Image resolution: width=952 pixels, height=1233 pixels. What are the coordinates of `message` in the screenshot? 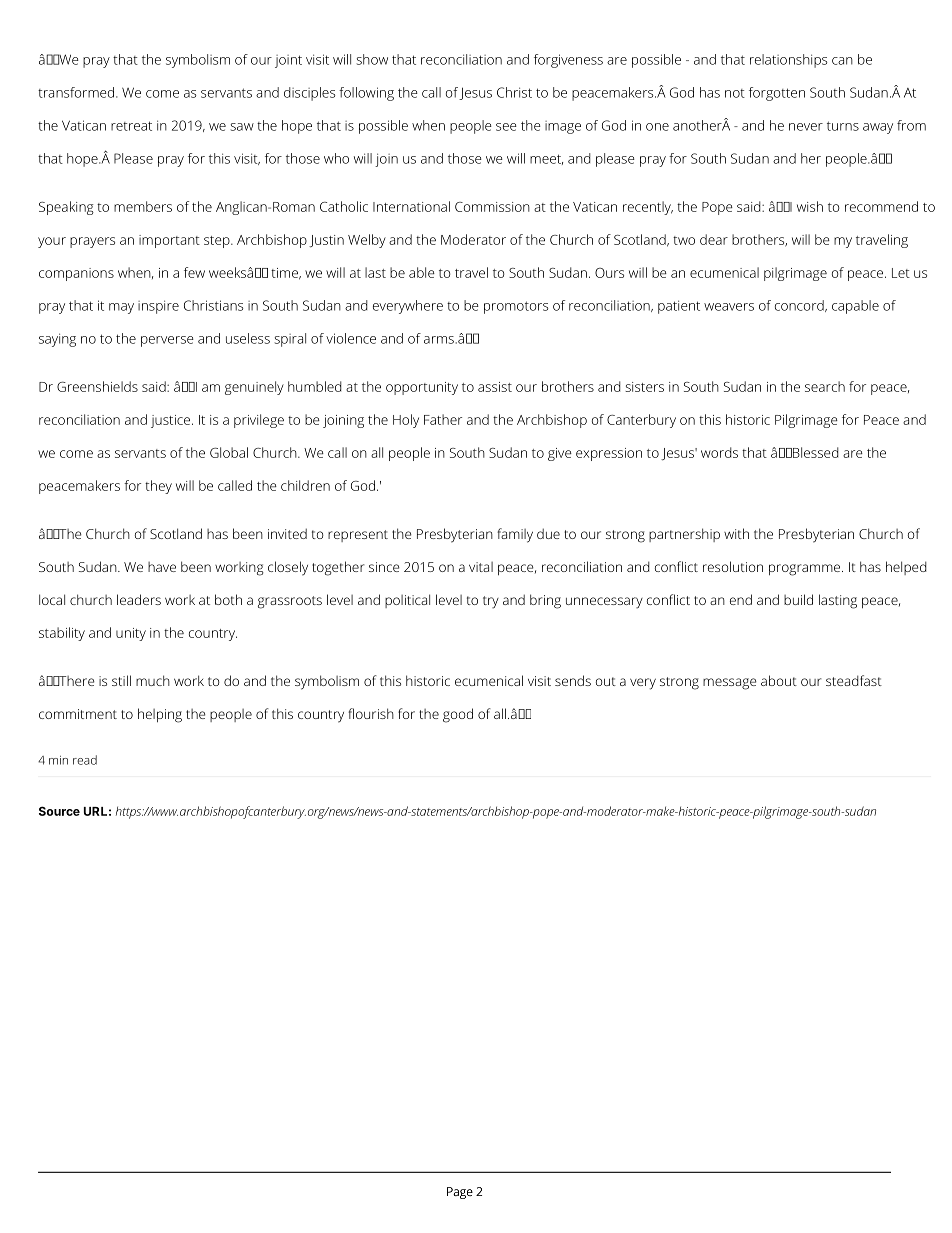 It's located at (730, 684).
